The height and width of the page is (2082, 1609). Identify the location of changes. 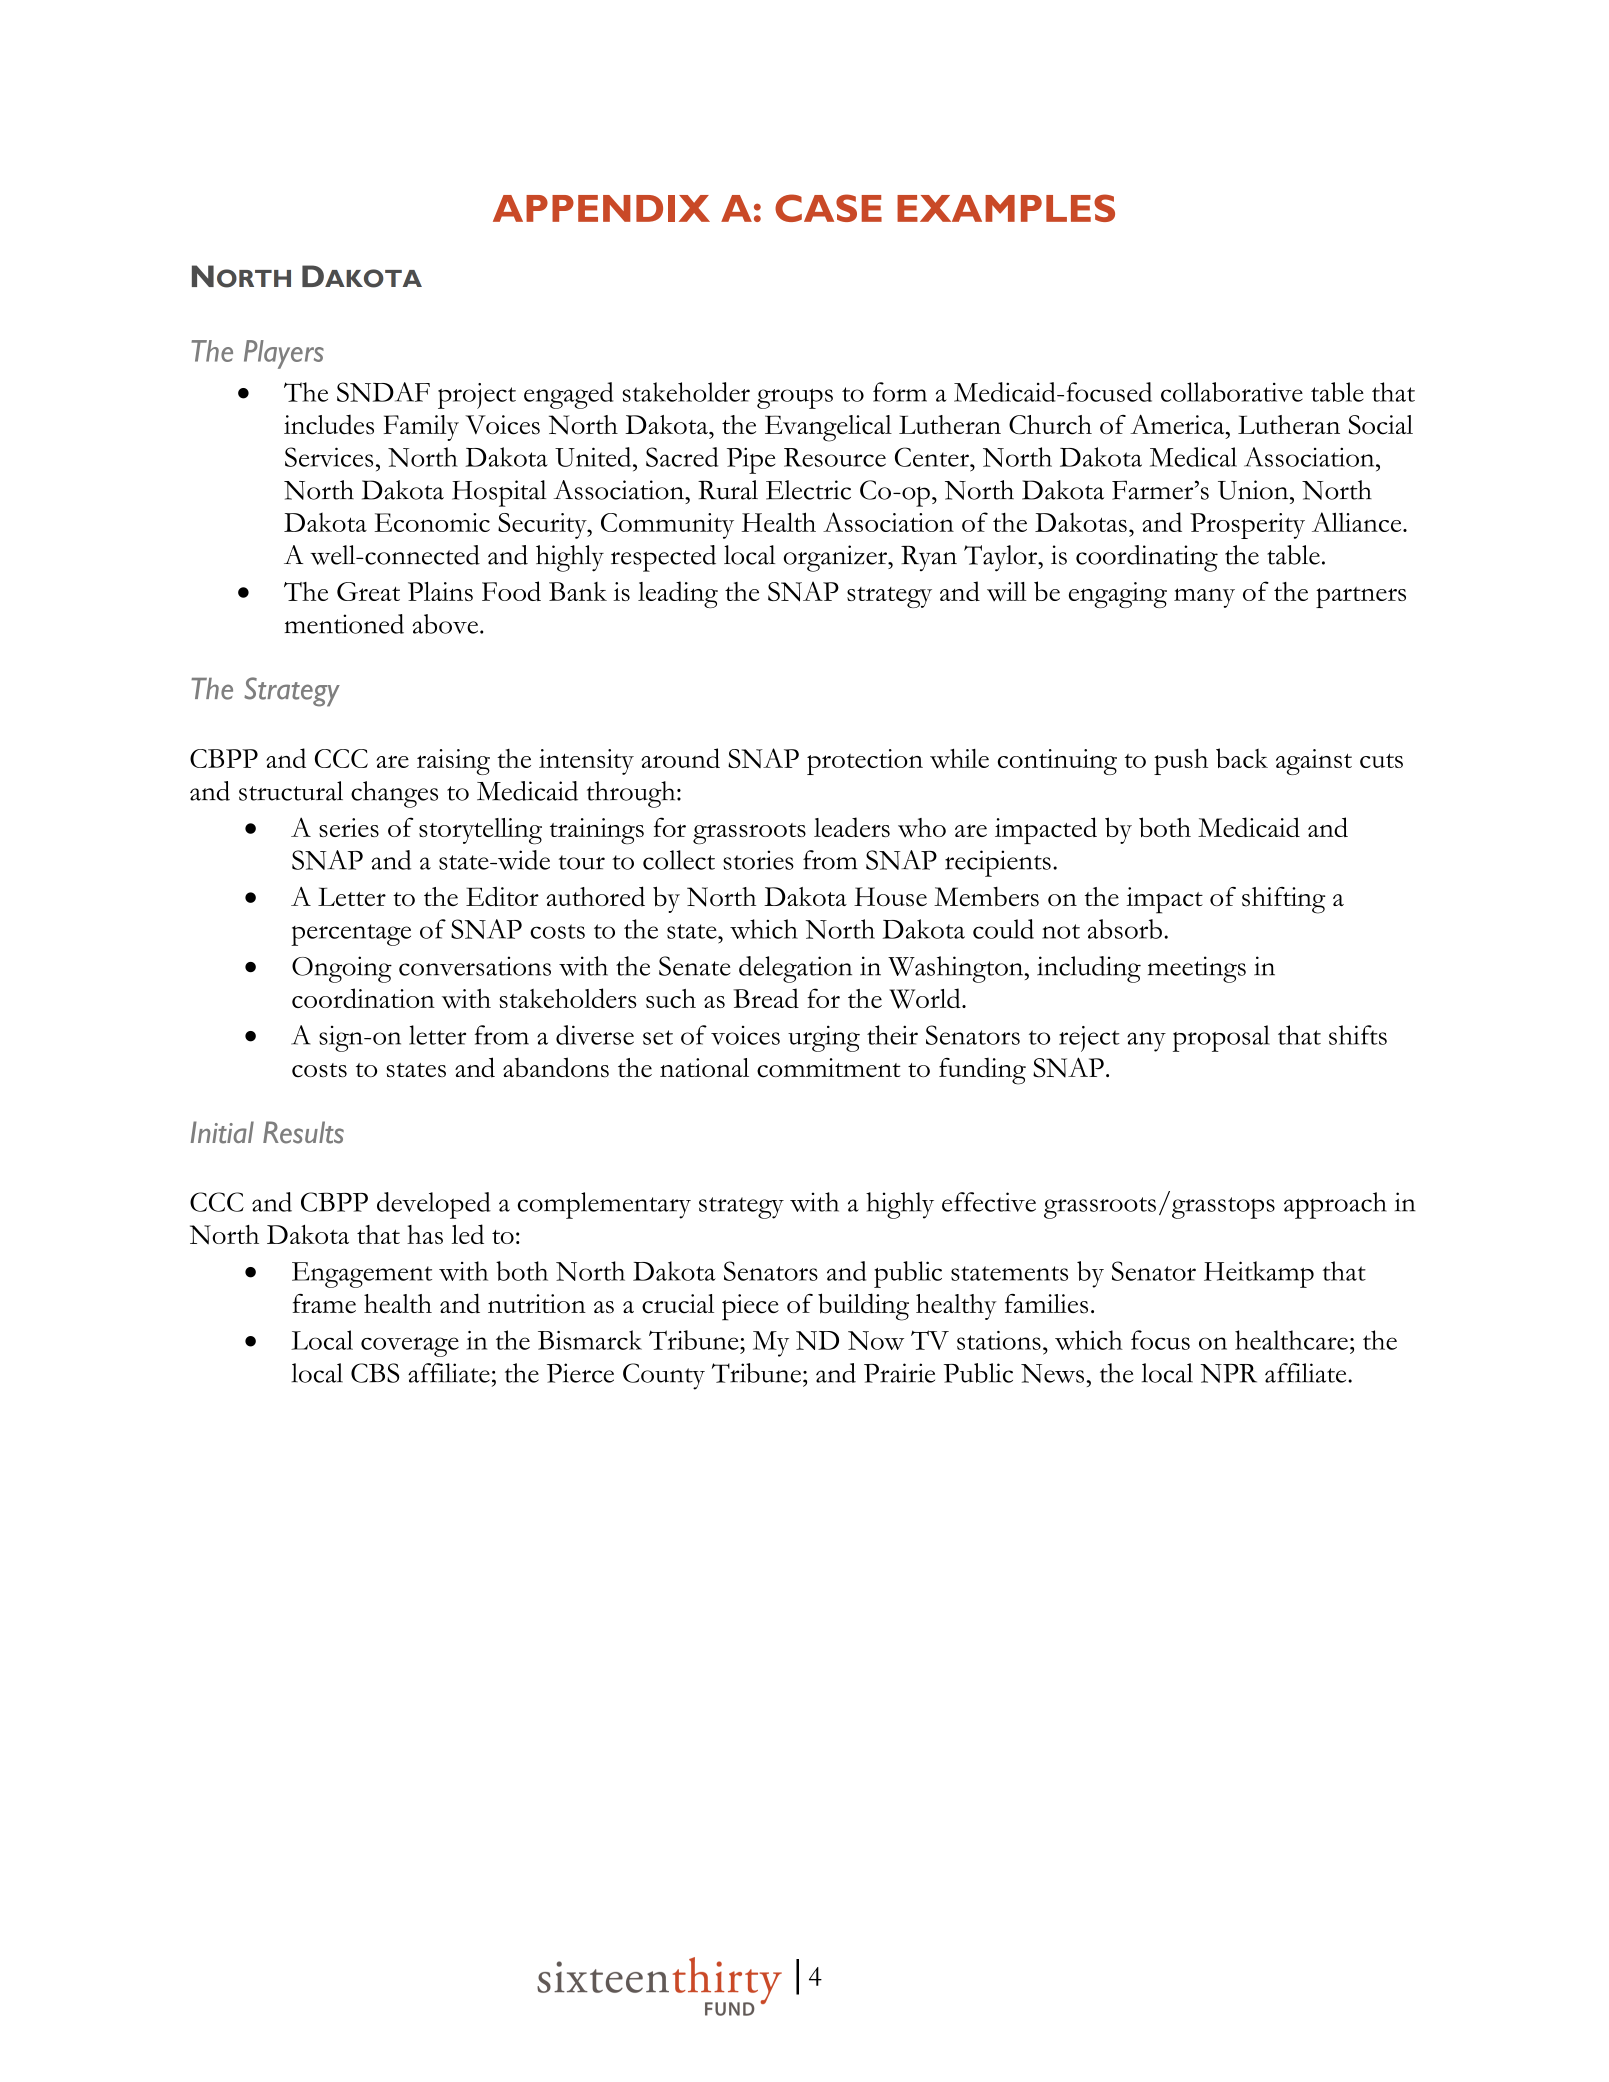
(394, 794).
